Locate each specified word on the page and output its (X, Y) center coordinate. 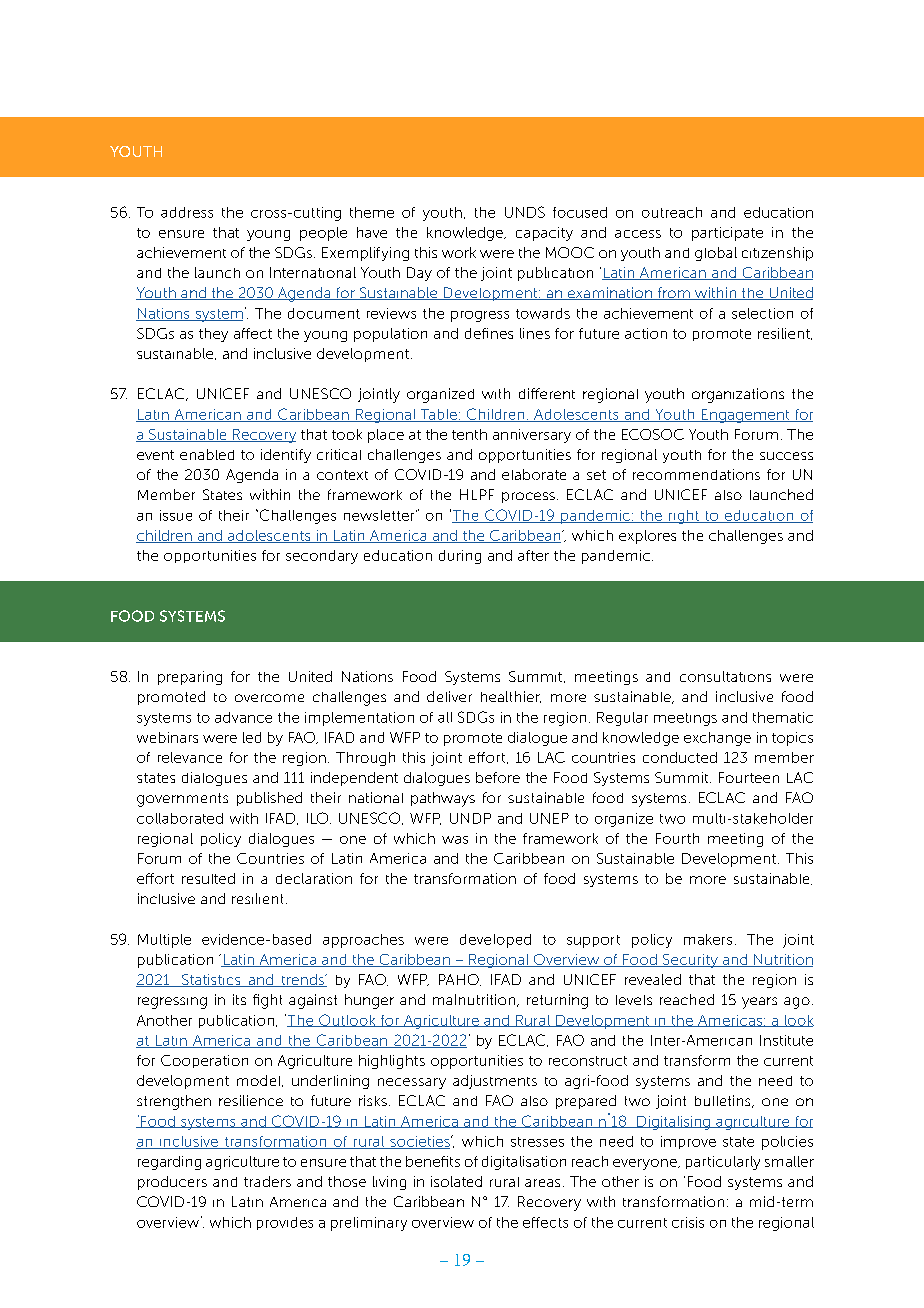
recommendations (696, 474)
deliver (449, 696)
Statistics (211, 980)
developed (495, 941)
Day (419, 274)
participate (727, 234)
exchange (717, 739)
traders (267, 1181)
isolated (456, 1181)
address (187, 212)
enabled (207, 454)
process (528, 497)
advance (243, 717)
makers (708, 939)
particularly (723, 1163)
